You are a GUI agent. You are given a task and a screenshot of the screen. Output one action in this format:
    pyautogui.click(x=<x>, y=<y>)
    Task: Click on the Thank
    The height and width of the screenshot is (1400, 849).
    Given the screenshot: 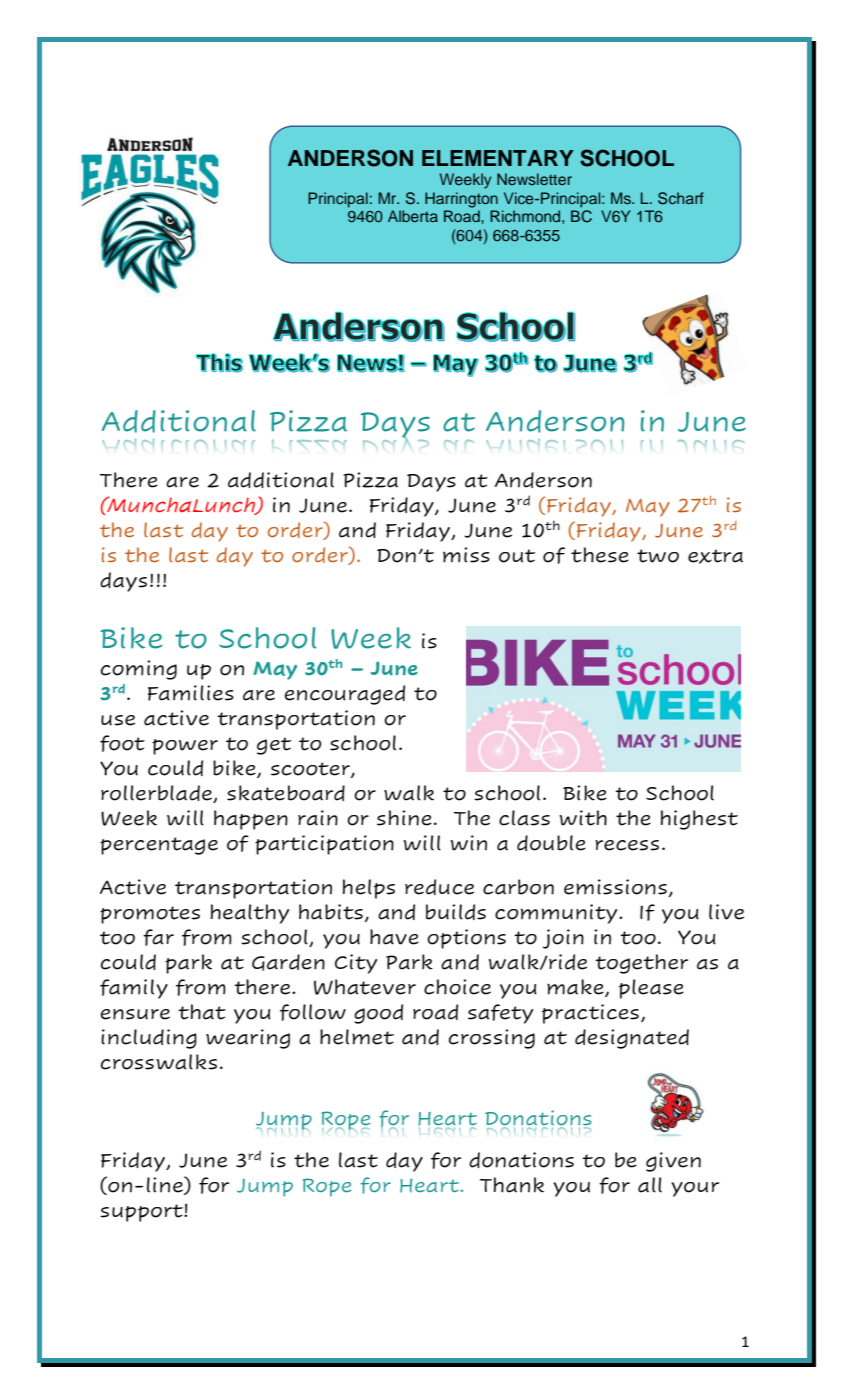 What is the action you would take?
    pyautogui.click(x=512, y=1185)
